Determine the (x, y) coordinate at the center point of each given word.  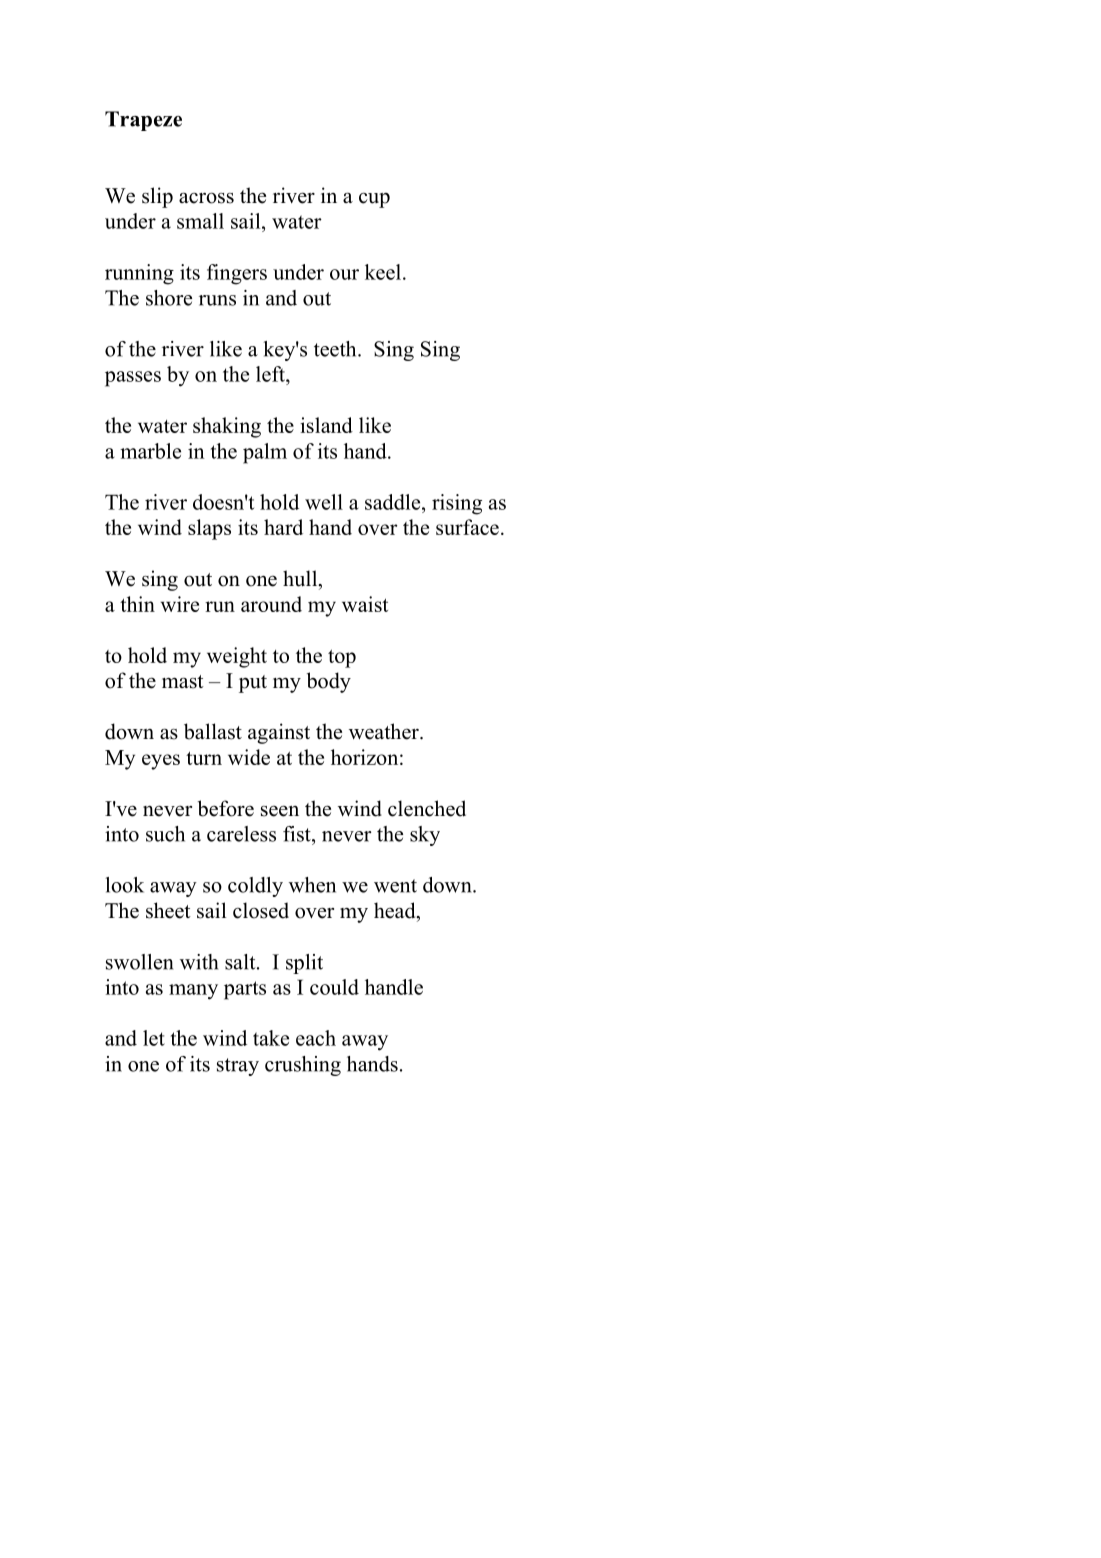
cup (374, 200)
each (316, 1038)
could (334, 987)
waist (365, 604)
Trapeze (143, 121)
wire (180, 604)
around (271, 604)
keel (383, 272)
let (154, 1038)
